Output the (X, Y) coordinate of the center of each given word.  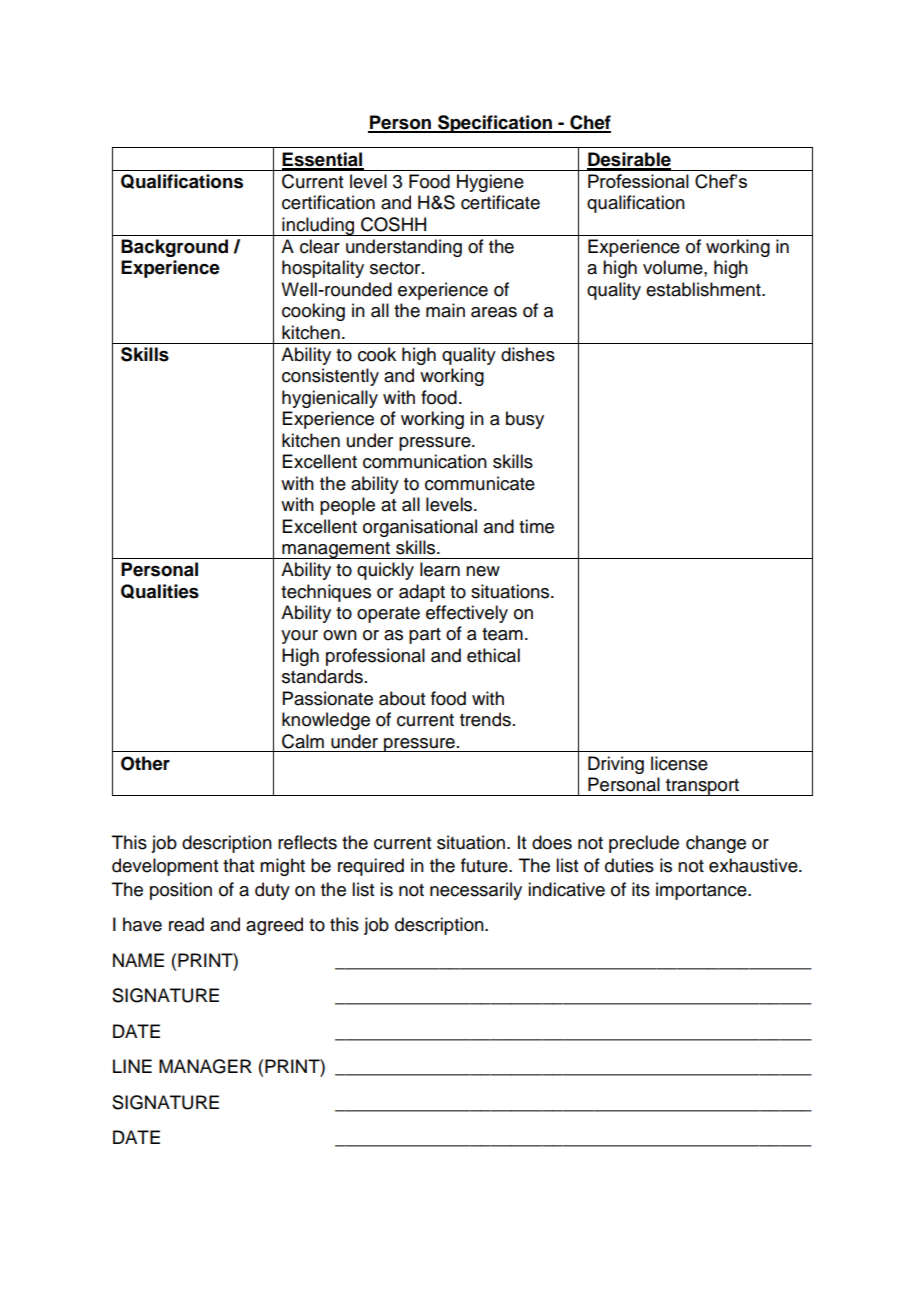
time (536, 526)
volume (674, 267)
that (238, 865)
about (402, 698)
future (485, 865)
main (445, 310)
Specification (495, 124)
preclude (644, 844)
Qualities (160, 591)
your (299, 637)
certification (328, 202)
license (679, 763)
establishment (704, 289)
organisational (420, 528)
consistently (330, 377)
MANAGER (205, 1066)
